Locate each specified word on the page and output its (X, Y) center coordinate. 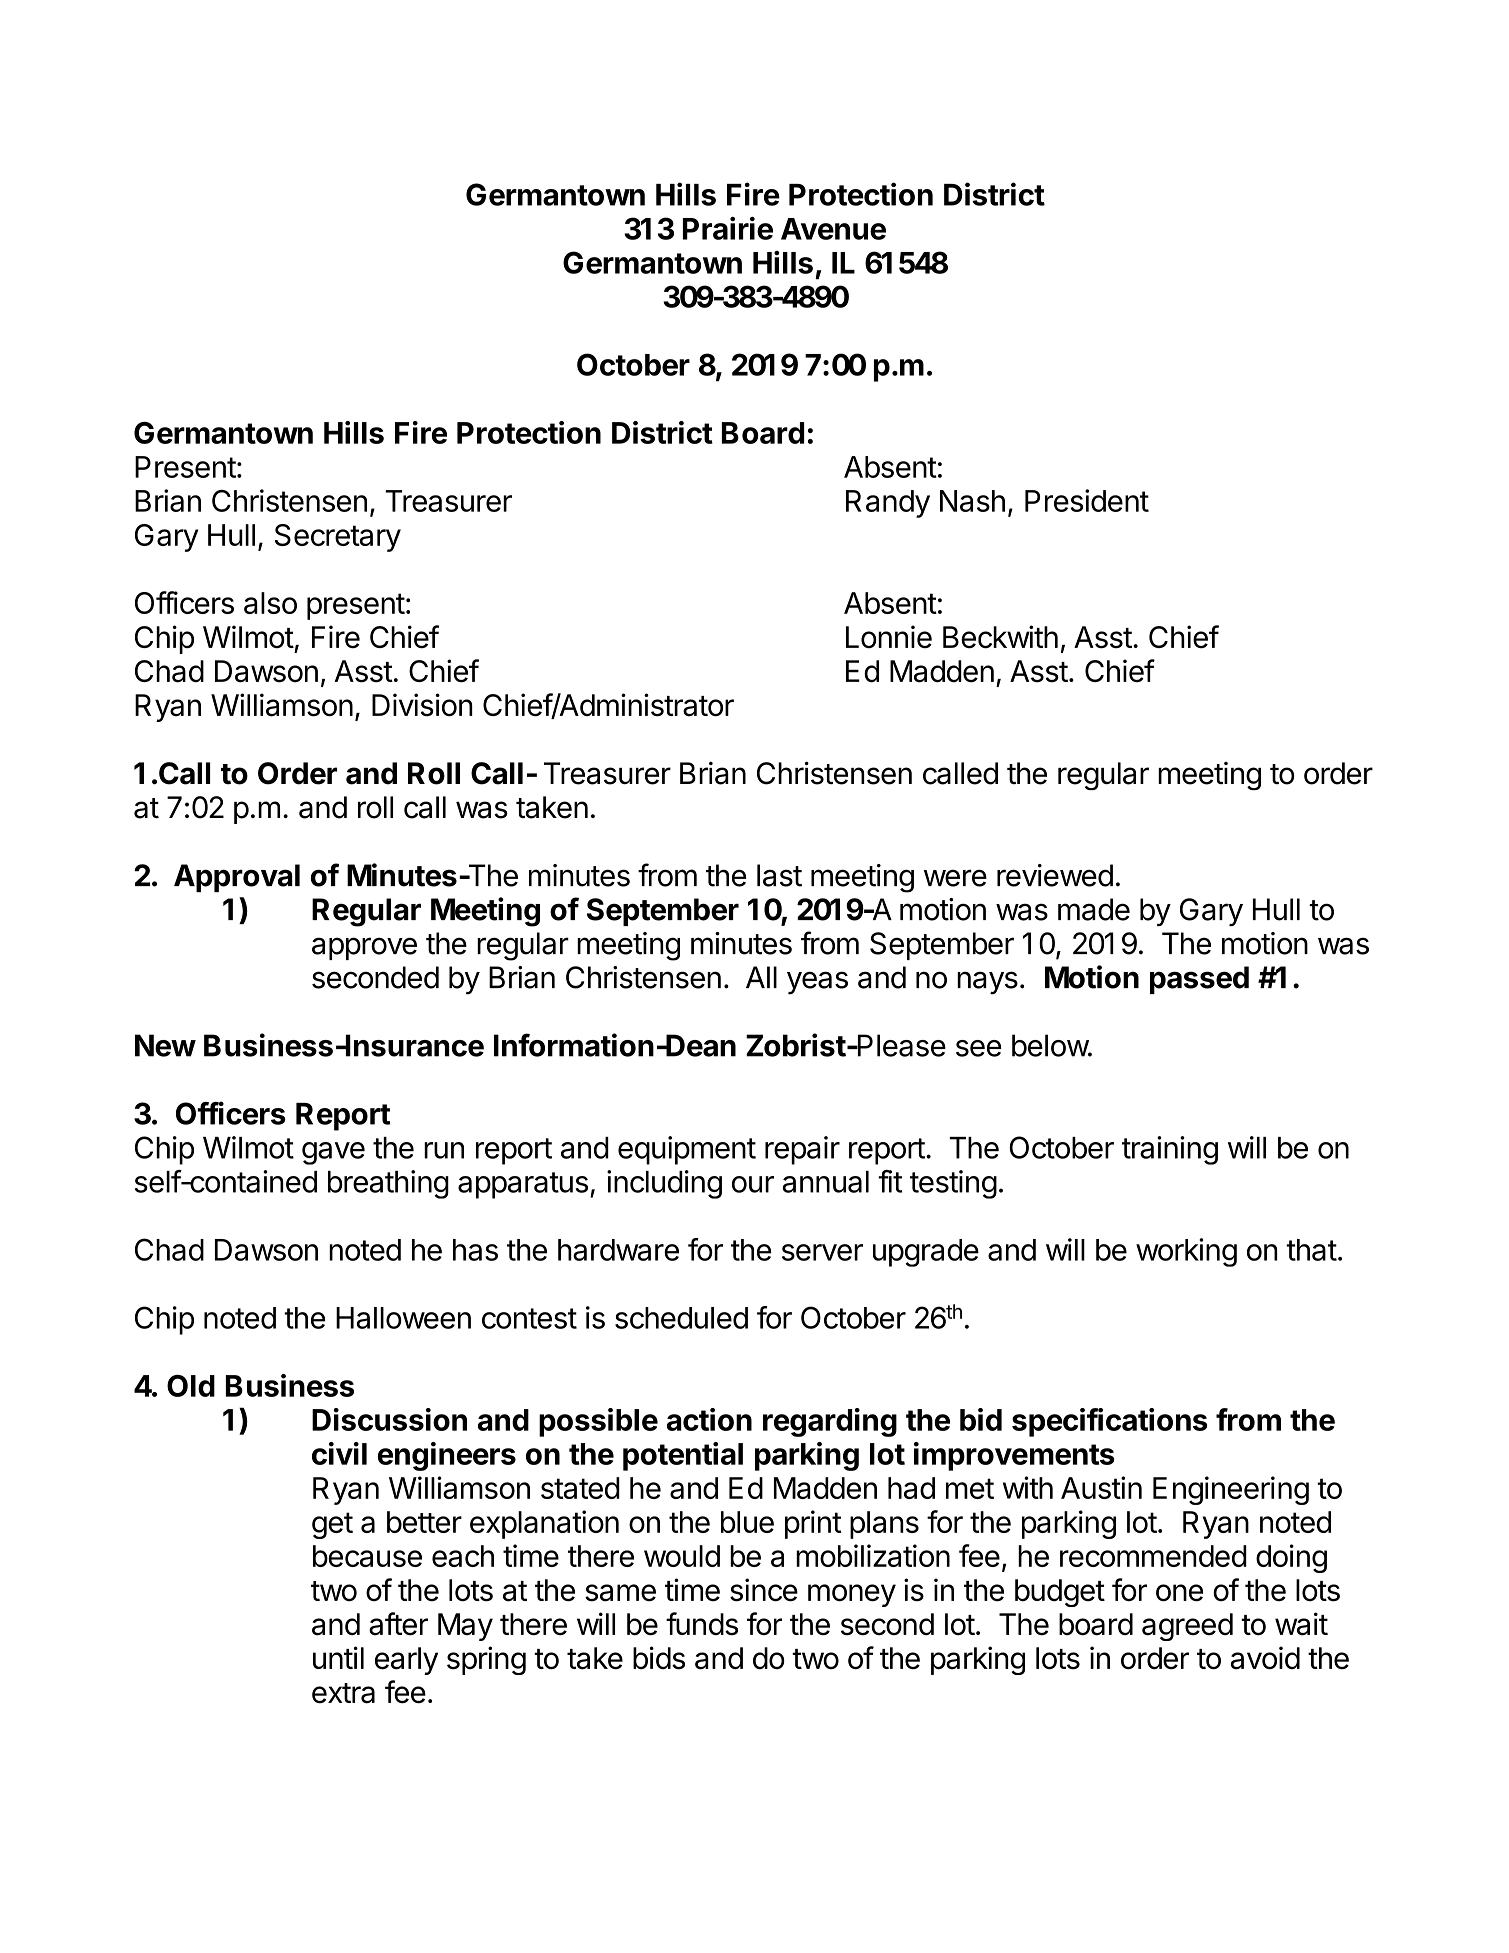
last (779, 875)
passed (1199, 980)
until (338, 1657)
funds (702, 1624)
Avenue (833, 229)
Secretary (338, 538)
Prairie (728, 228)
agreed (1187, 1627)
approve (364, 948)
